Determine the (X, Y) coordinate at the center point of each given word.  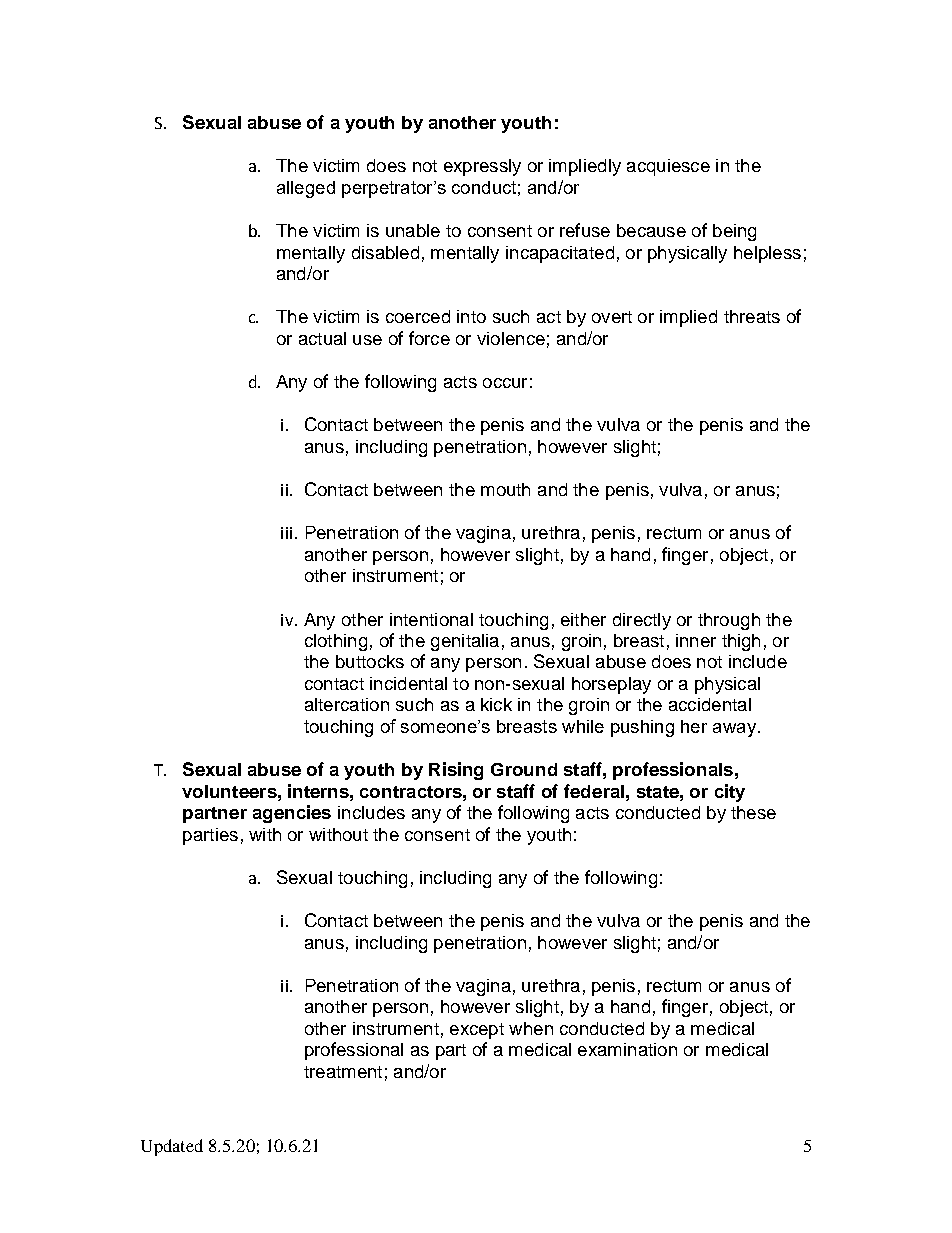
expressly (482, 167)
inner (696, 640)
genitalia (465, 642)
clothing (336, 642)
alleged (306, 189)
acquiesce (668, 167)
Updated (172, 1147)
